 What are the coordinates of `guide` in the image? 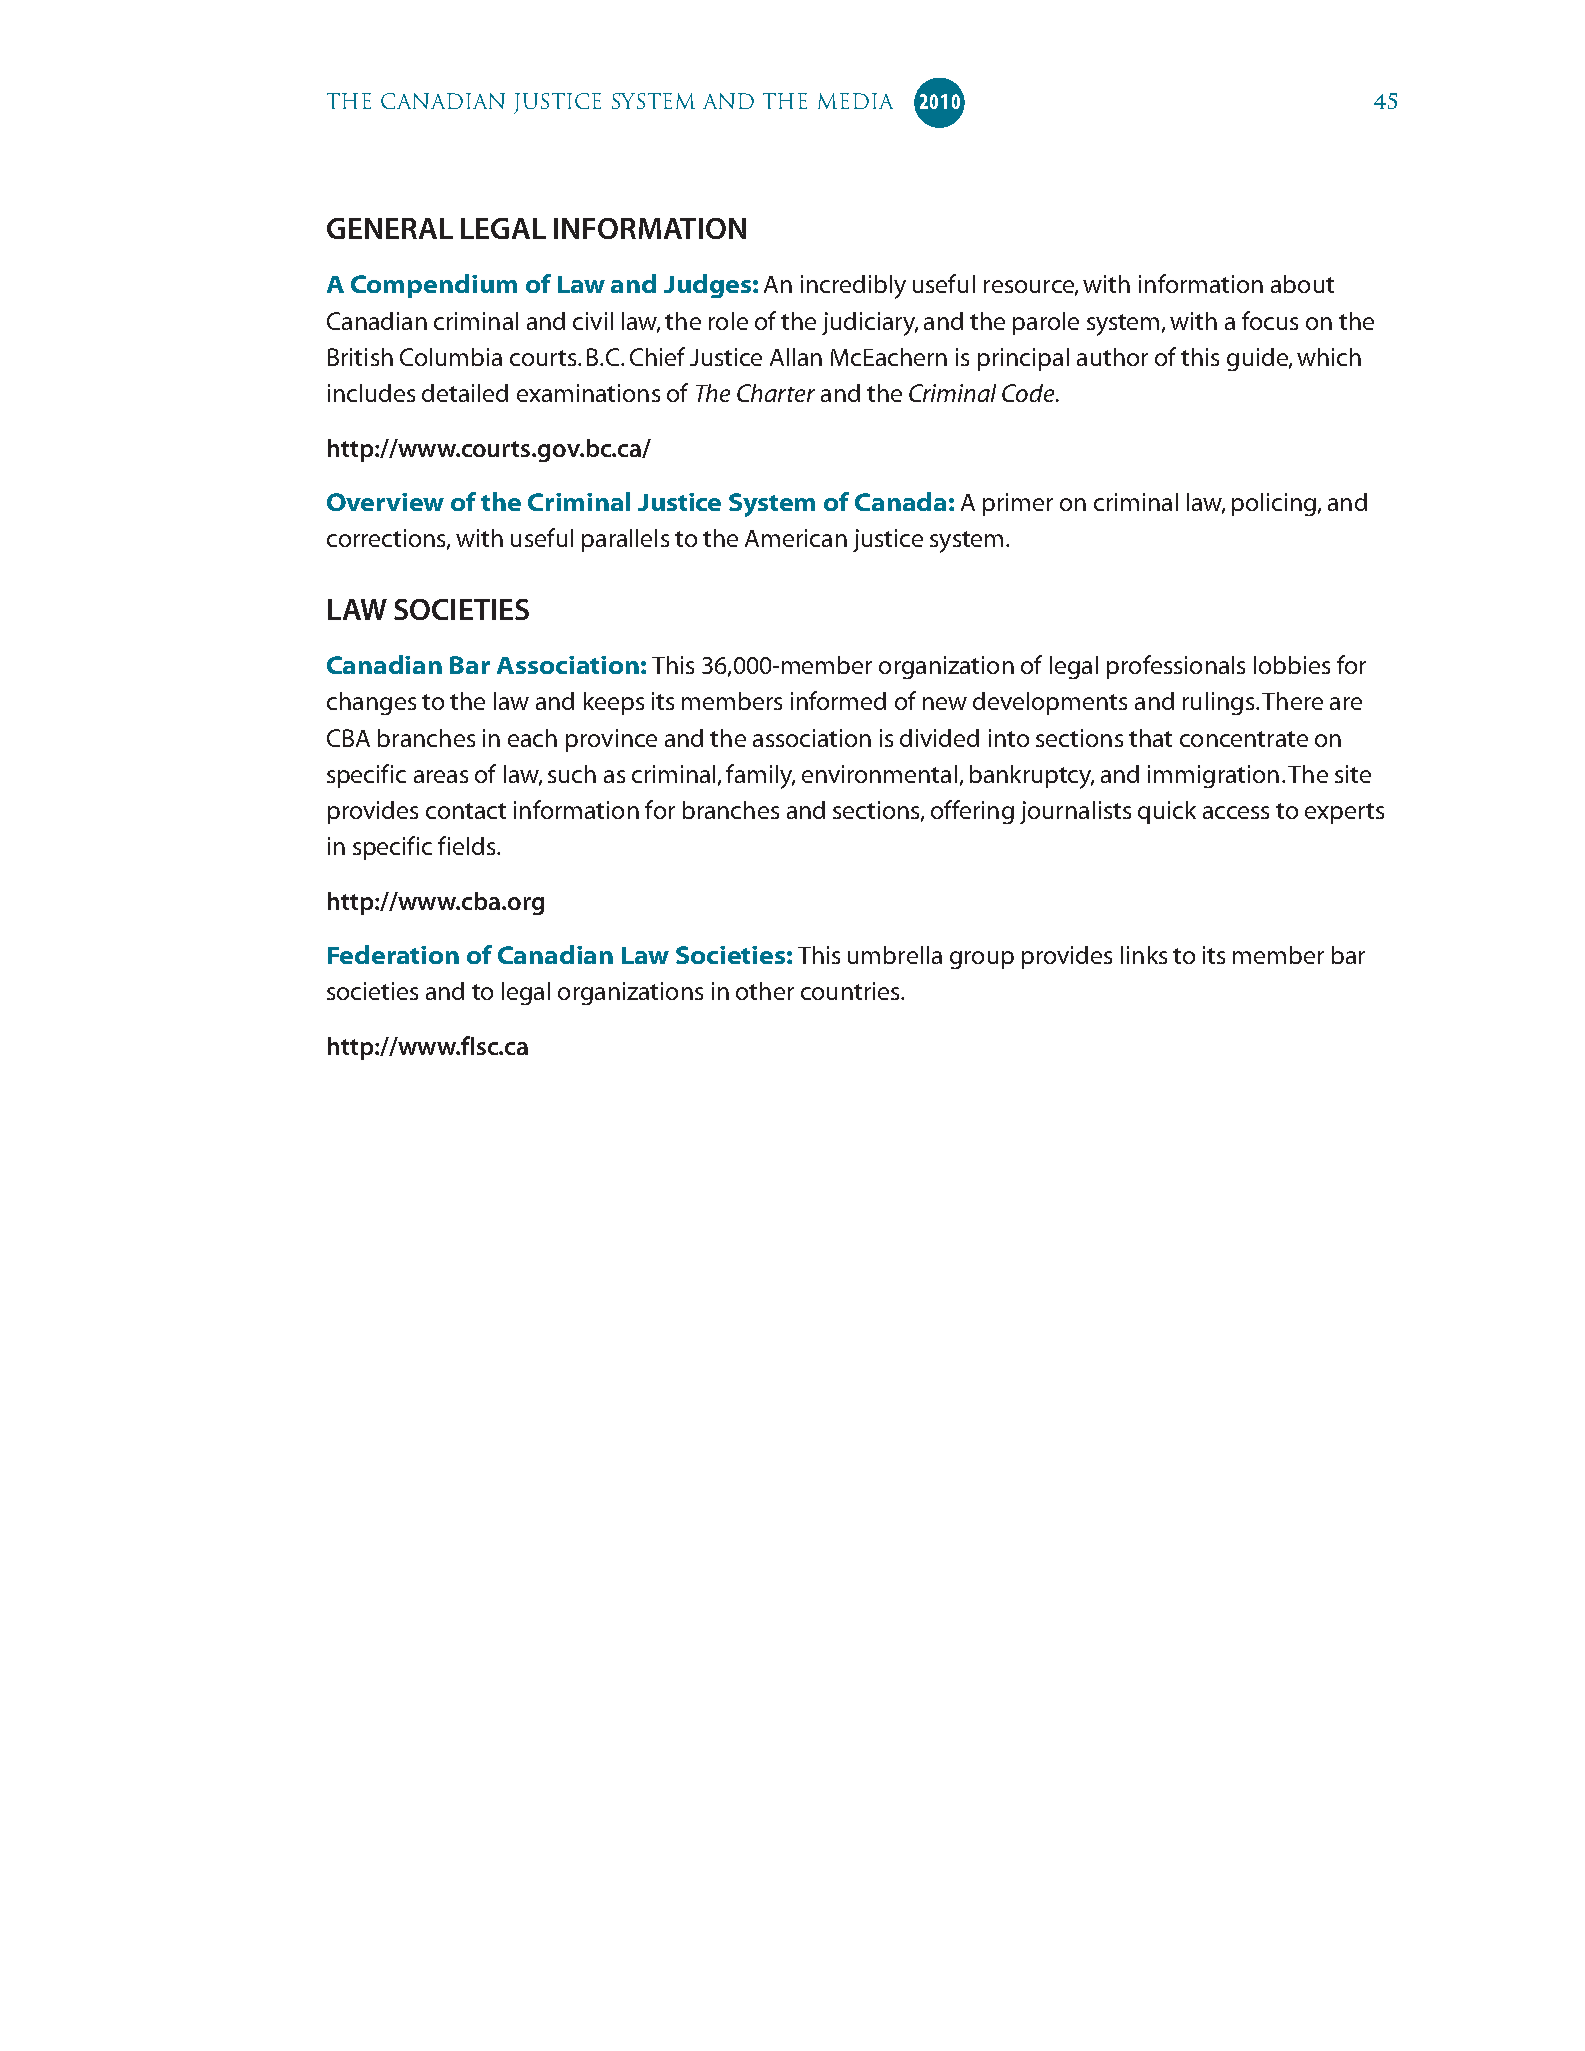 It's located at (1258, 359).
